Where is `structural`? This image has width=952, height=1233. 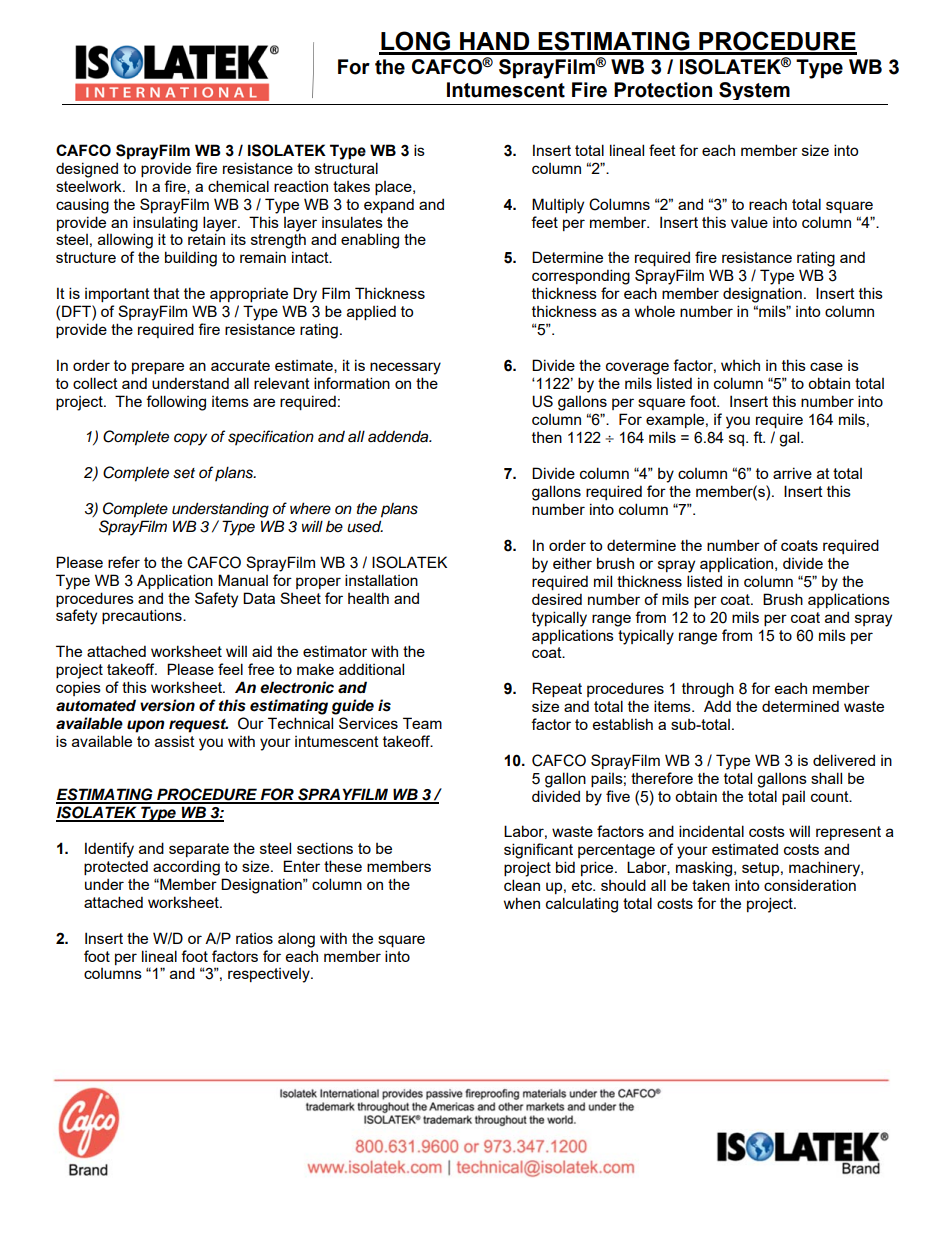 structural is located at coordinates (346, 168).
